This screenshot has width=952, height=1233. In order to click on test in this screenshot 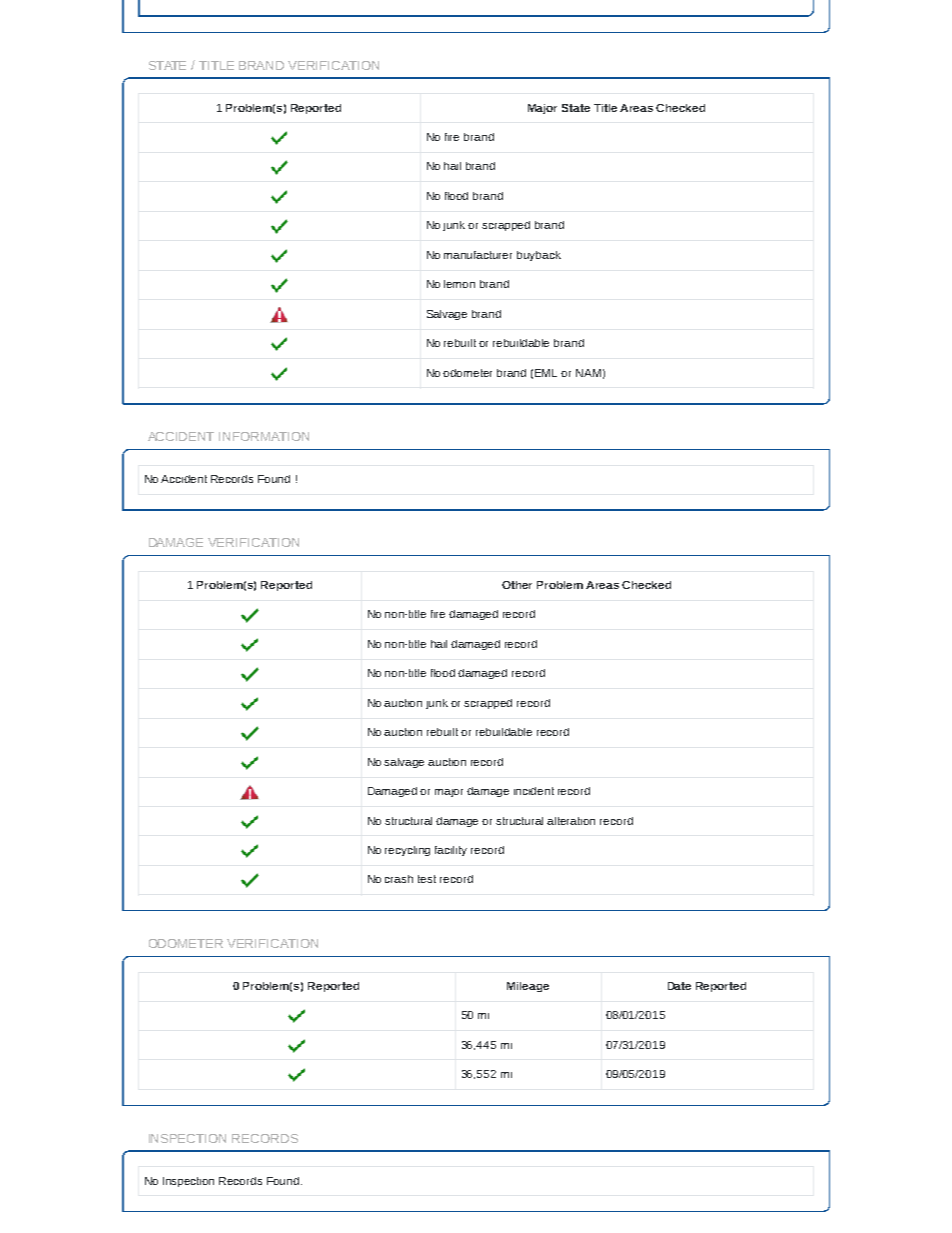, I will do `click(427, 879)`.
